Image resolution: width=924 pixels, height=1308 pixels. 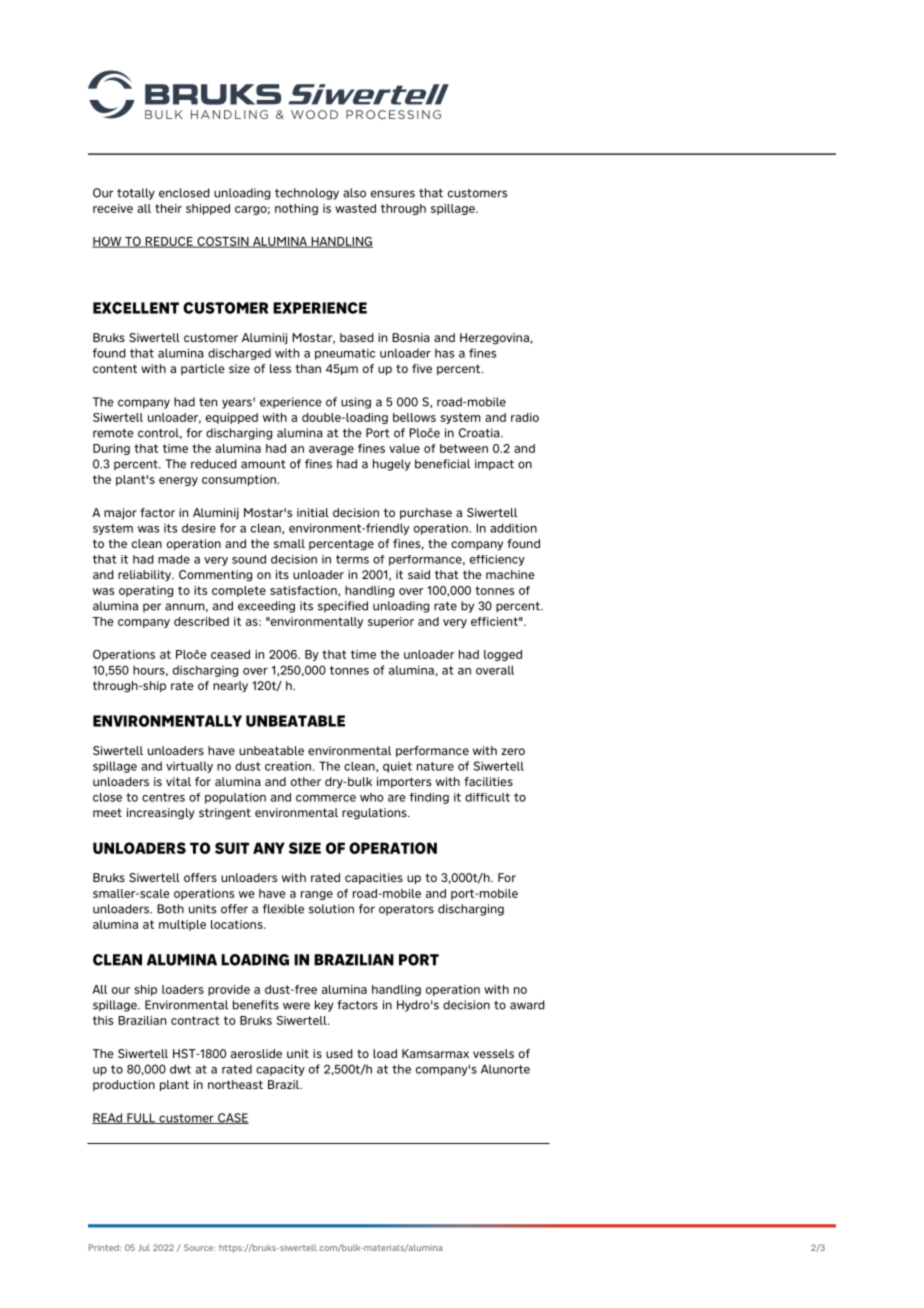 What do you see at coordinates (493, 1053) in the document?
I see `vessels` at bounding box center [493, 1053].
